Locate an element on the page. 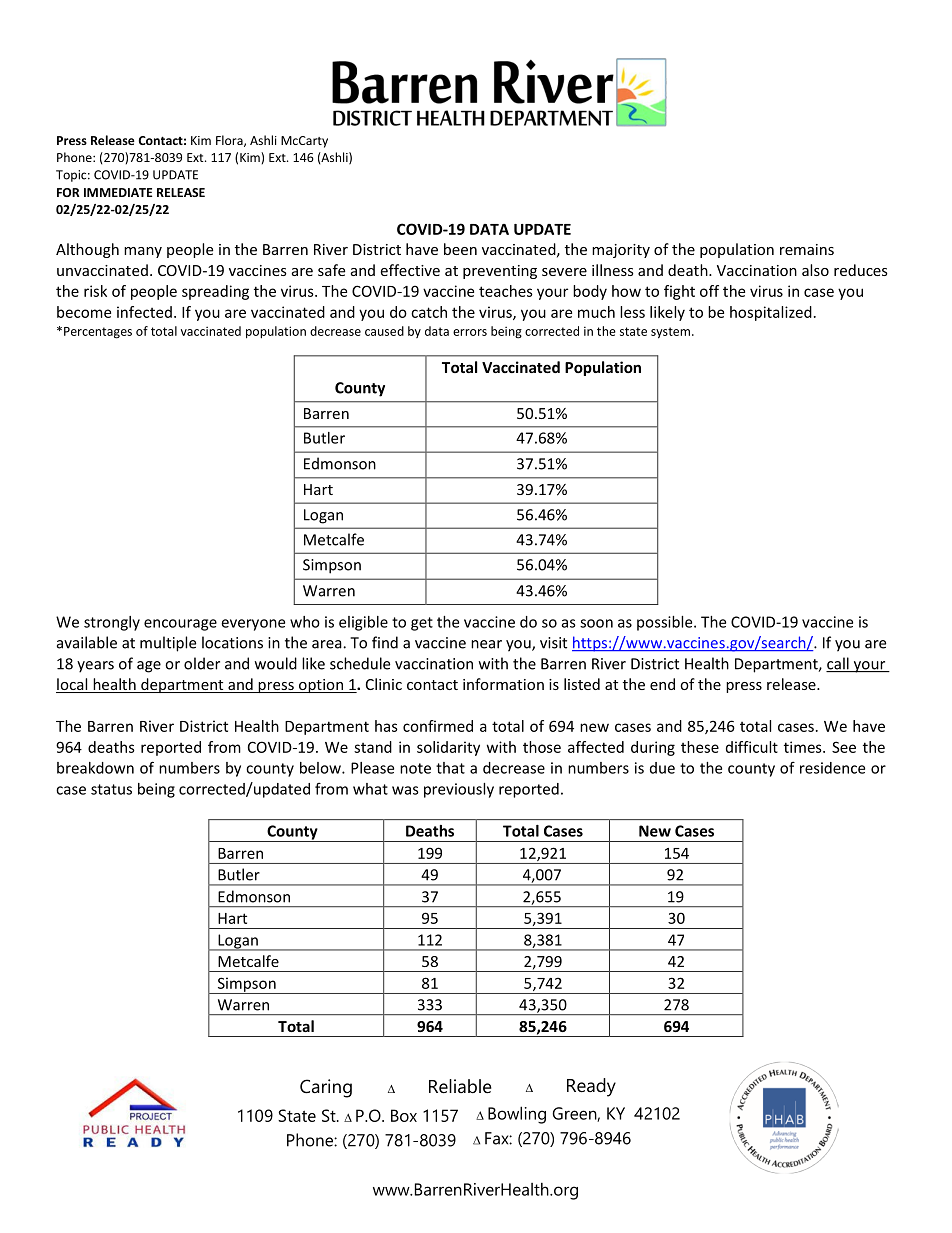  previously is located at coordinates (459, 790).
